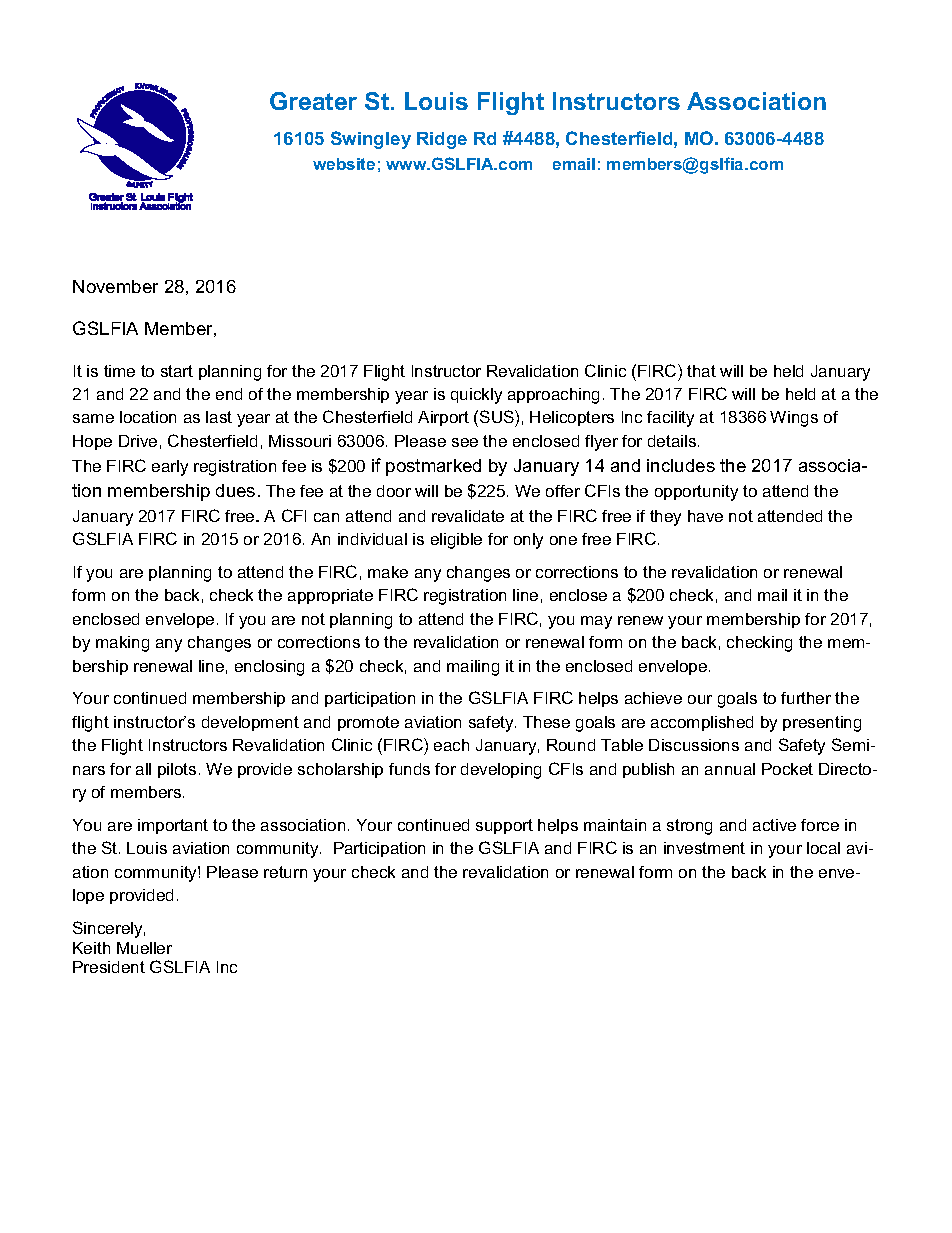  Describe the element at coordinates (701, 371) in the screenshot. I see `that` at that location.
